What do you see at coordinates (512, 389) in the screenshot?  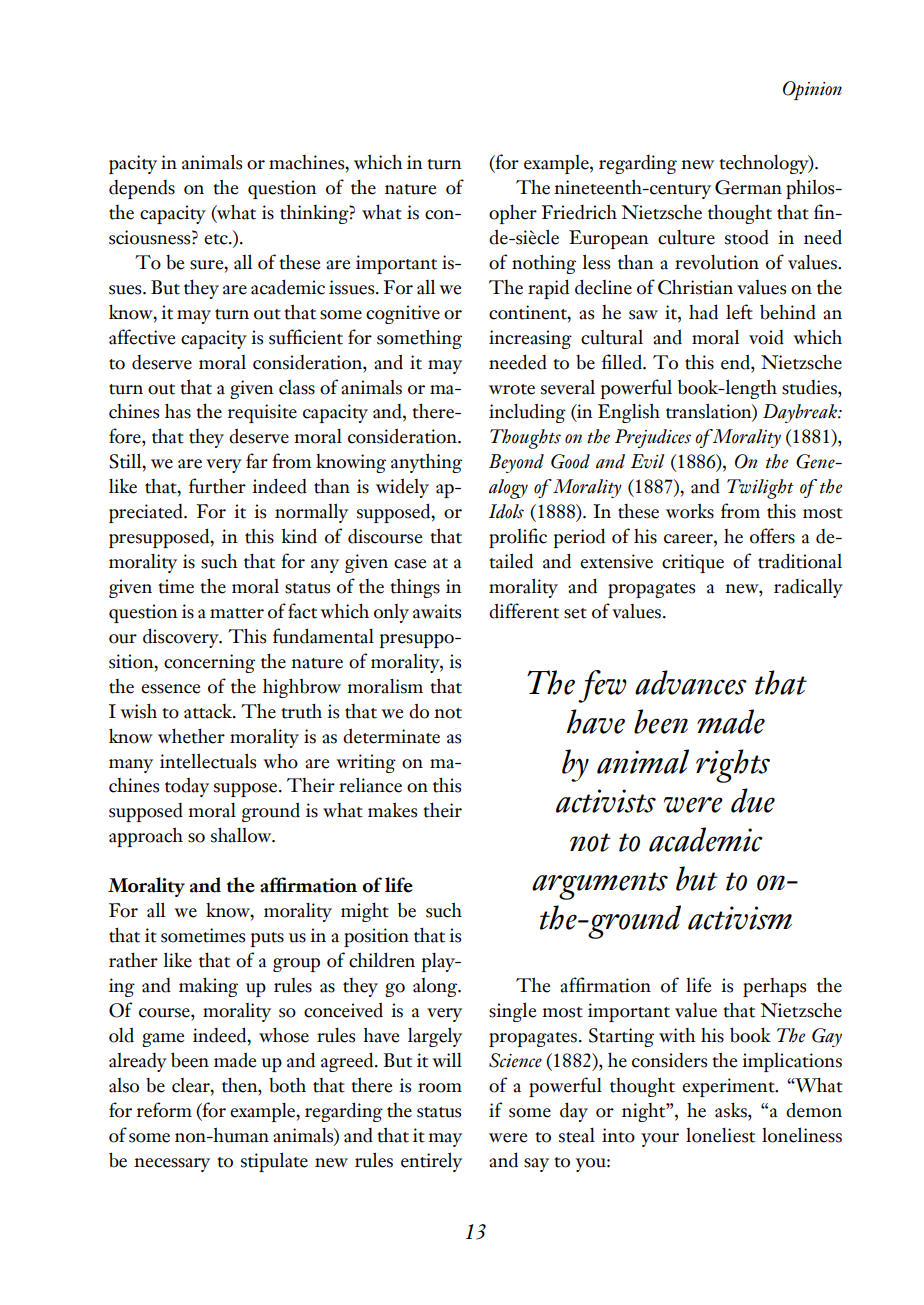 I see `wrote` at bounding box center [512, 389].
